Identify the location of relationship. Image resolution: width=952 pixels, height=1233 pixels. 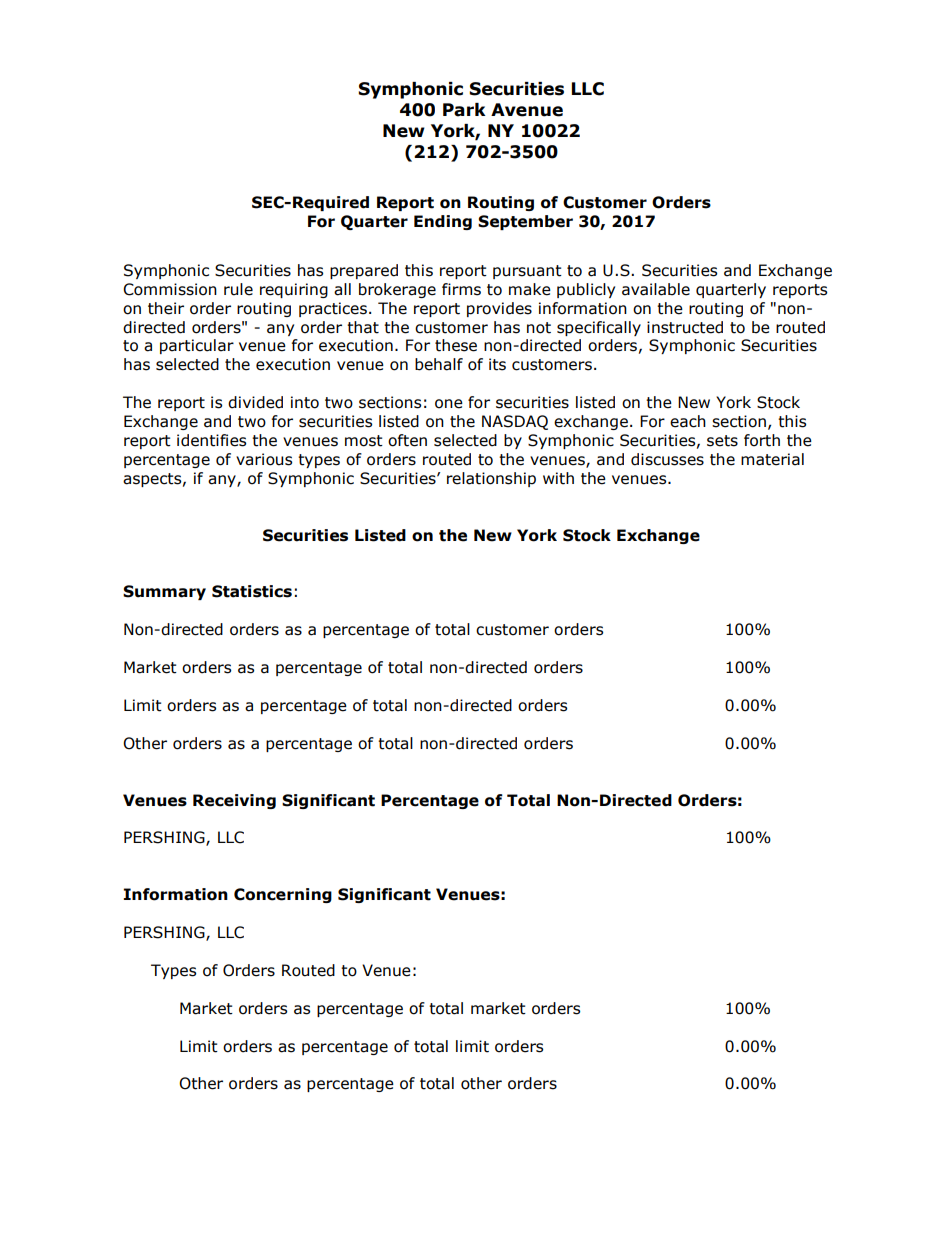
(491, 479).
